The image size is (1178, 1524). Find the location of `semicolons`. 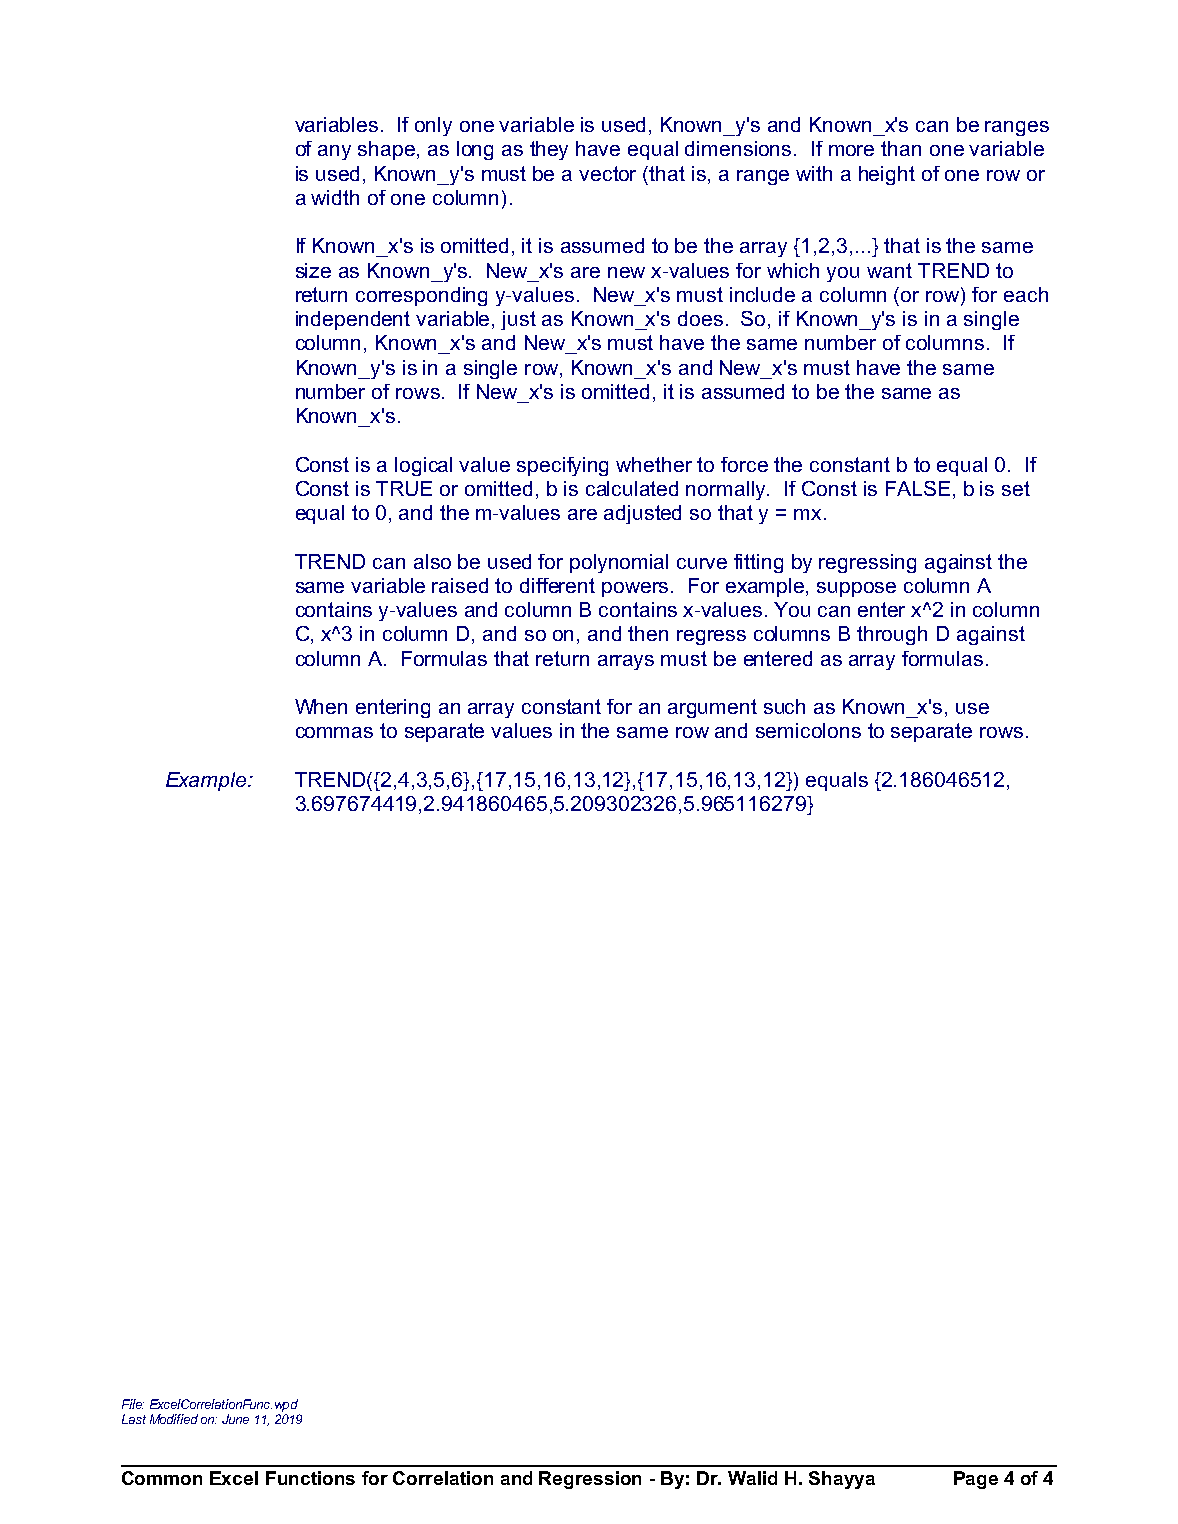

semicolons is located at coordinates (808, 730).
